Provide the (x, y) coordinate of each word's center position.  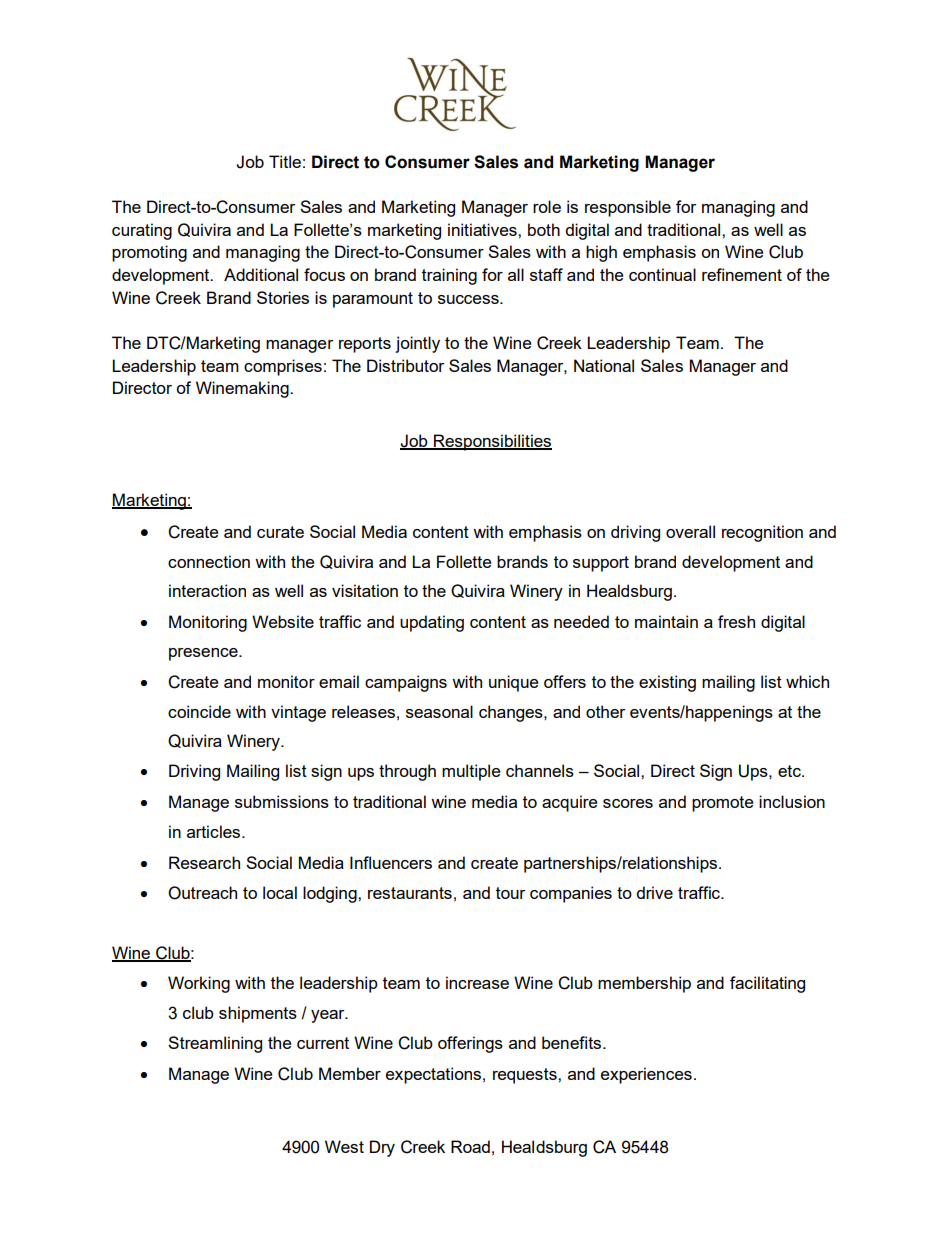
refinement (742, 274)
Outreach (202, 893)
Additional (261, 274)
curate (280, 532)
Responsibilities (492, 442)
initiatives (483, 229)
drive (654, 892)
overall (690, 531)
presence (204, 654)
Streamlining (215, 1044)
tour (510, 893)
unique (513, 683)
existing (667, 683)
